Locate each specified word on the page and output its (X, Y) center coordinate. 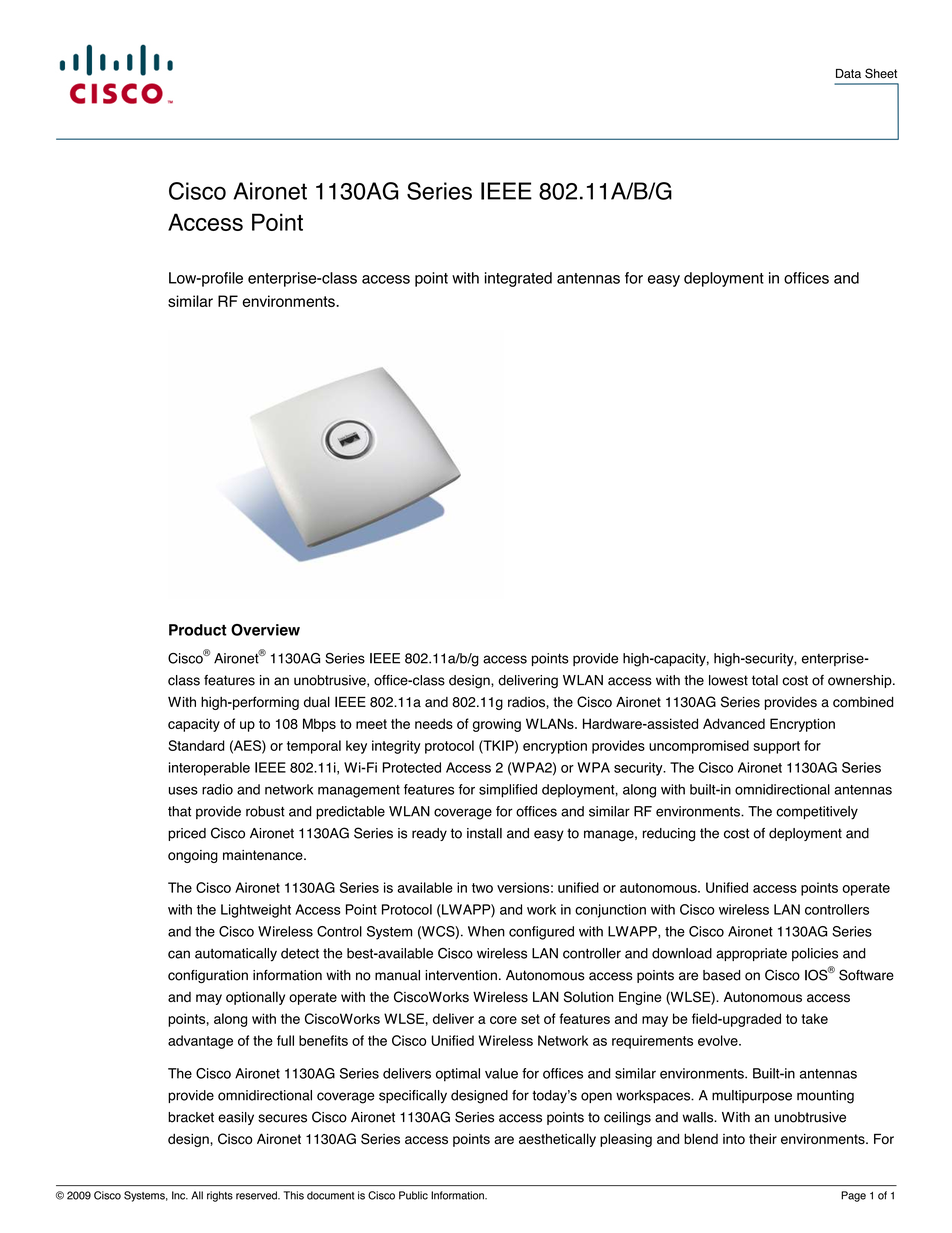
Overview (265, 630)
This (293, 1195)
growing (497, 725)
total (765, 680)
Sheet (881, 73)
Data (848, 73)
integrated (518, 279)
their (763, 1139)
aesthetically (557, 1140)
